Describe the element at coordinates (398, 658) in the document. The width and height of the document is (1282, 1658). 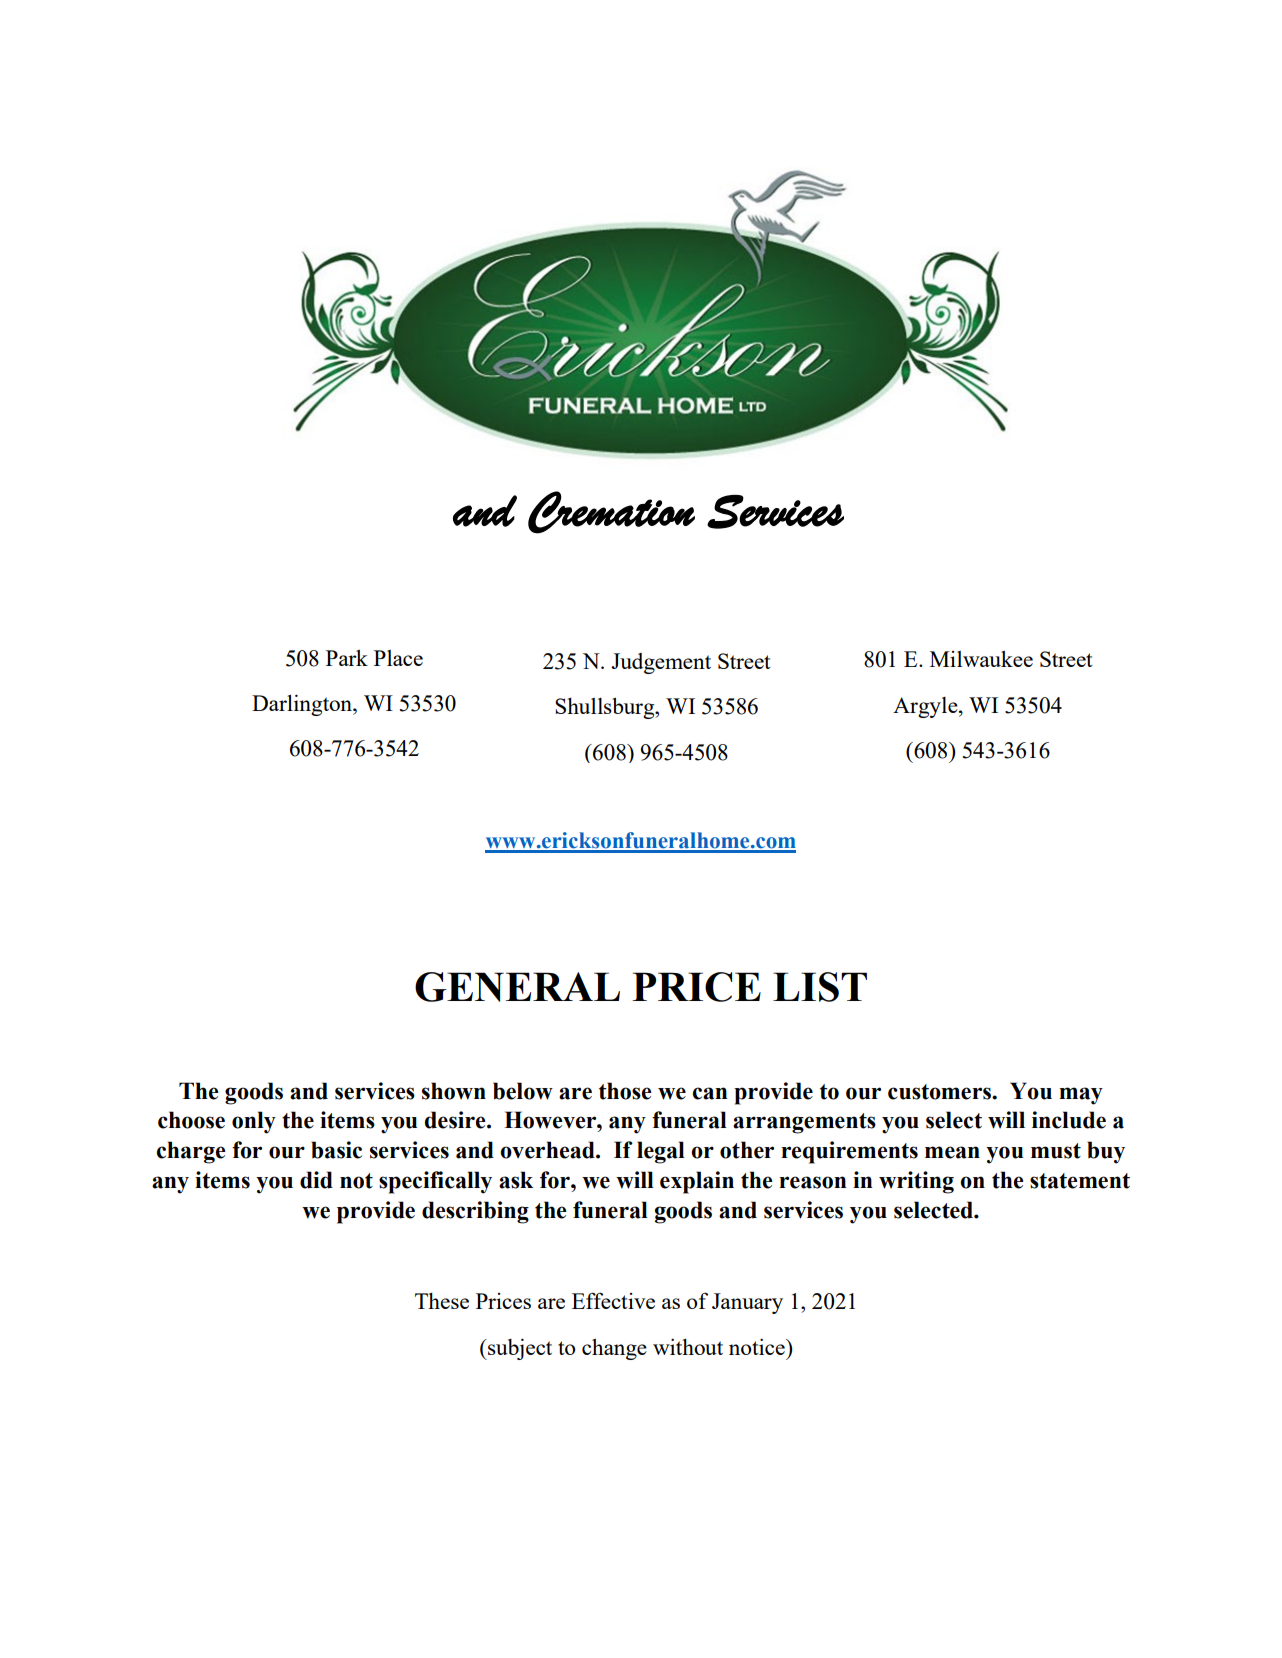
I see `Place` at that location.
